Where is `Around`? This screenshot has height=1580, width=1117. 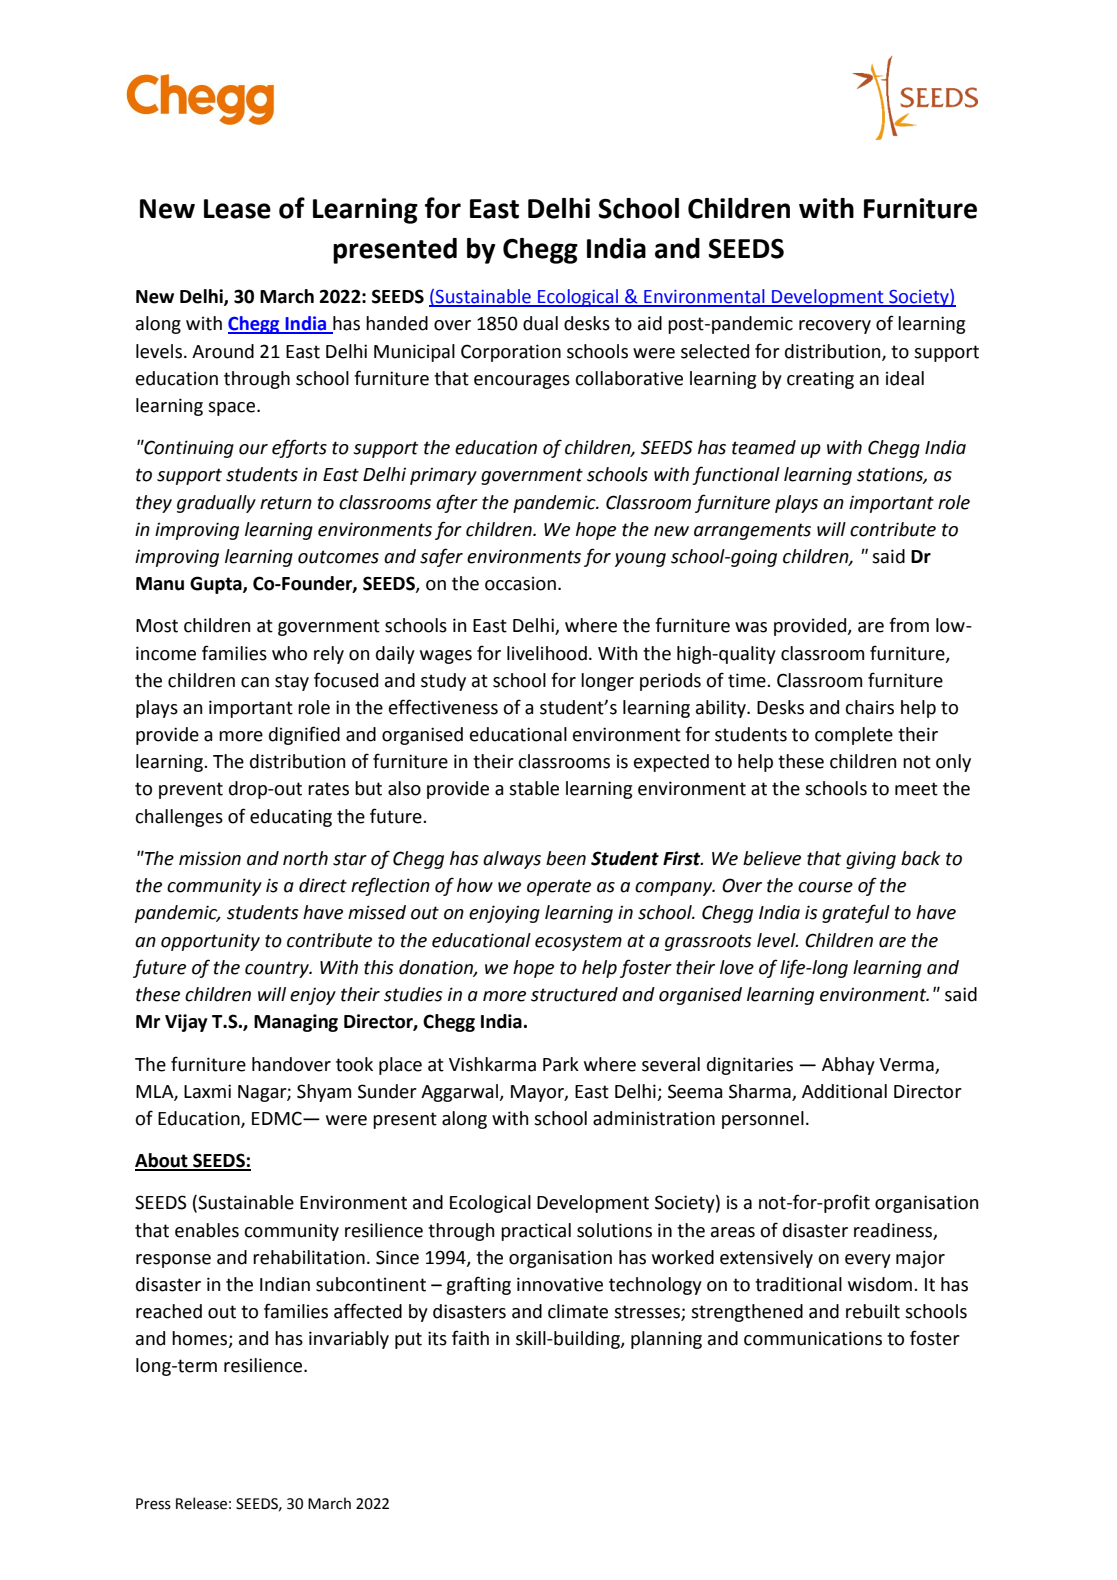 Around is located at coordinates (223, 351).
